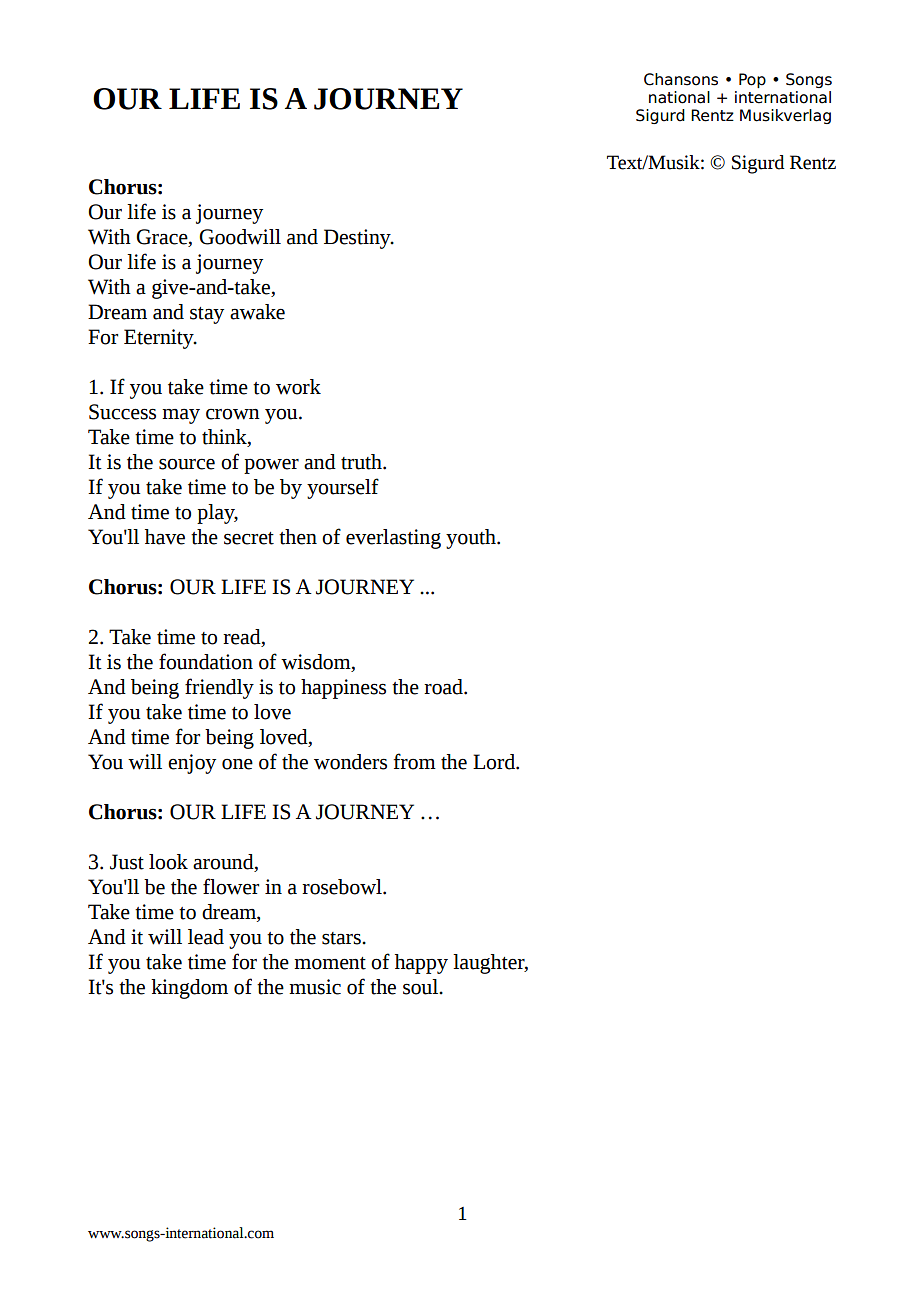 This page has width=924, height=1308. What do you see at coordinates (444, 687) in the page?
I see `road` at bounding box center [444, 687].
